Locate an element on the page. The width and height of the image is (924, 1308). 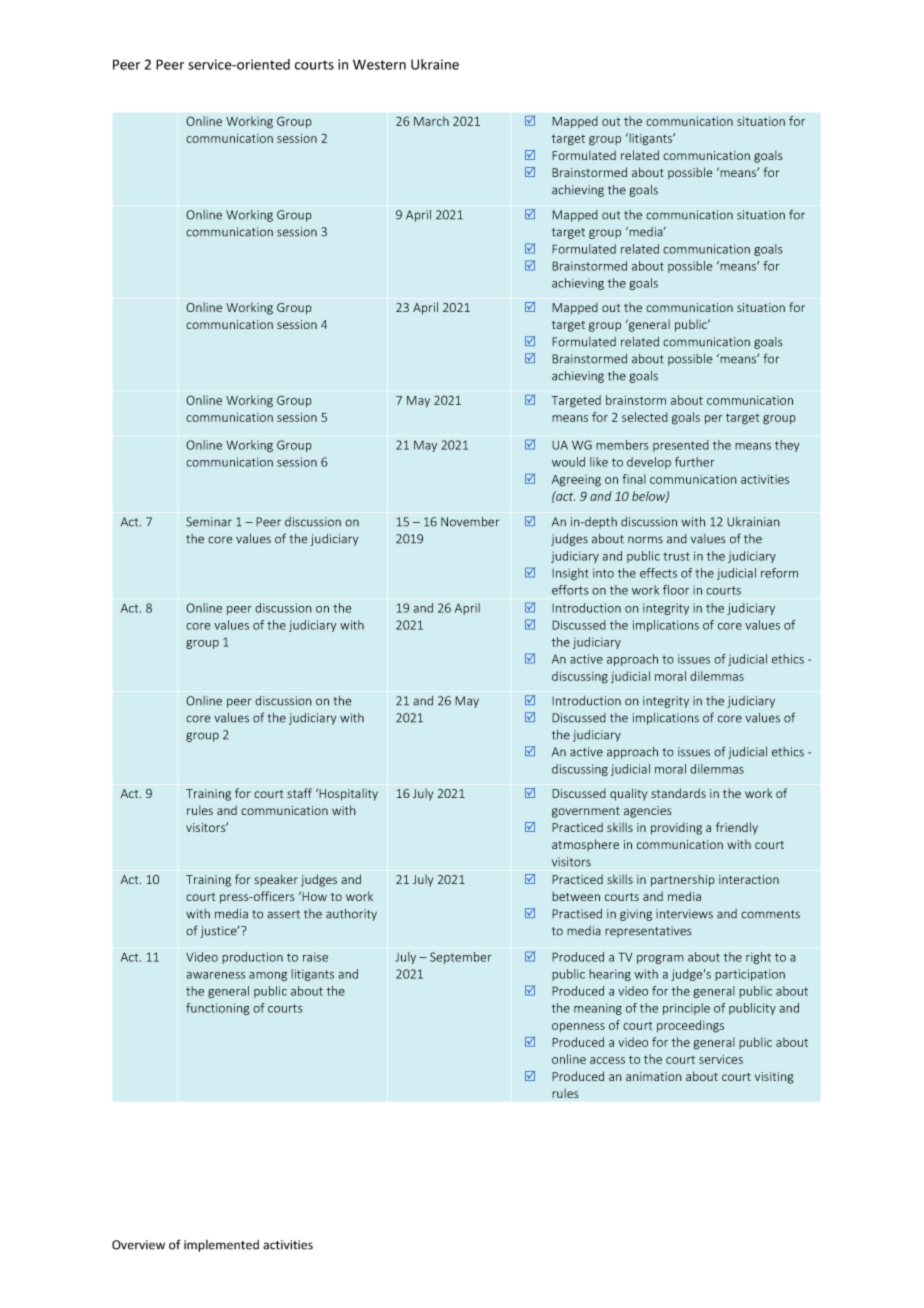
floor is located at coordinates (676, 590).
